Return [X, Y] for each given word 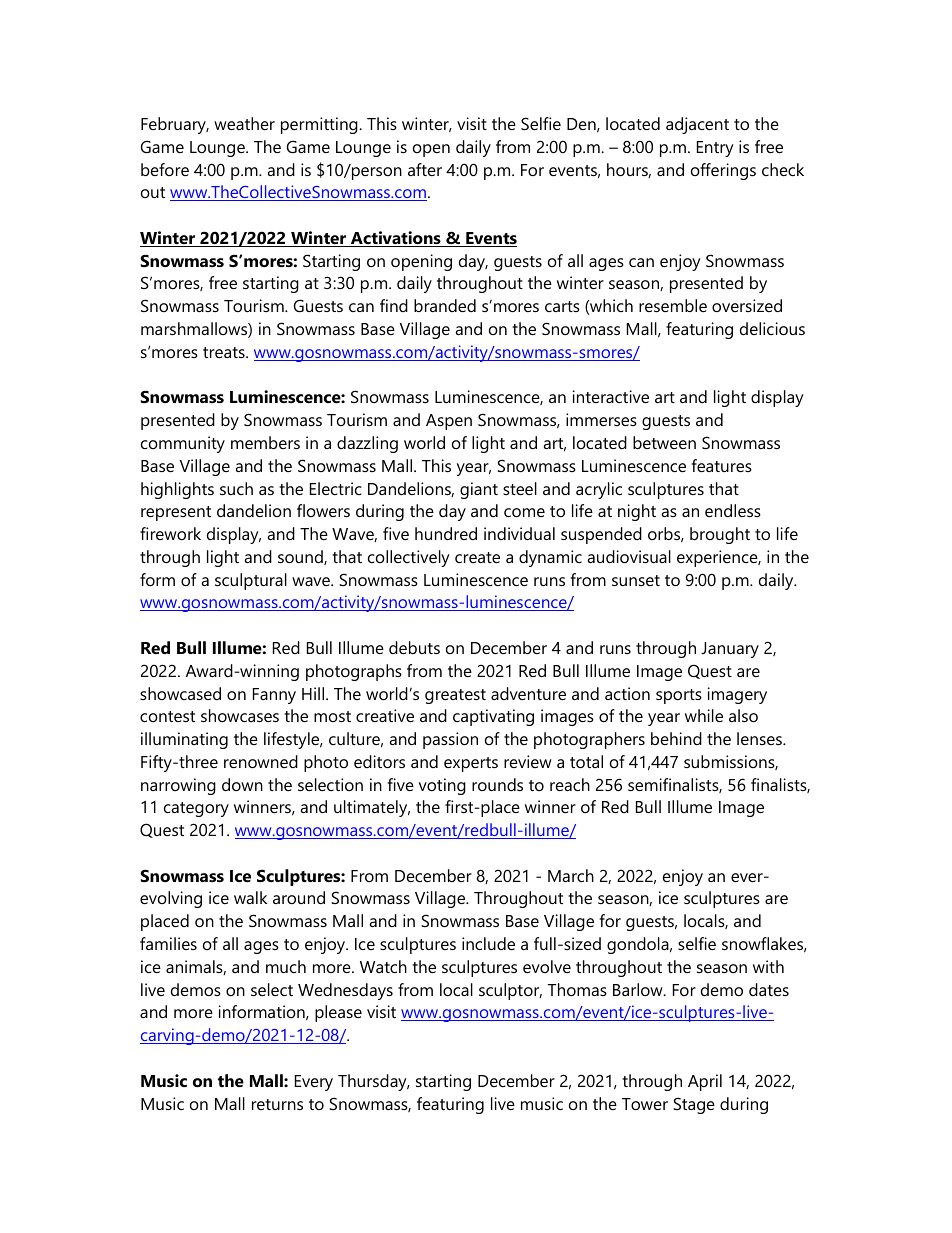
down [242, 784]
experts [471, 764]
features [722, 465]
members [265, 442]
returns [277, 1104]
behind [676, 738]
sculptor [510, 991]
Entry [715, 149]
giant [479, 490]
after [425, 169]
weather [244, 123]
